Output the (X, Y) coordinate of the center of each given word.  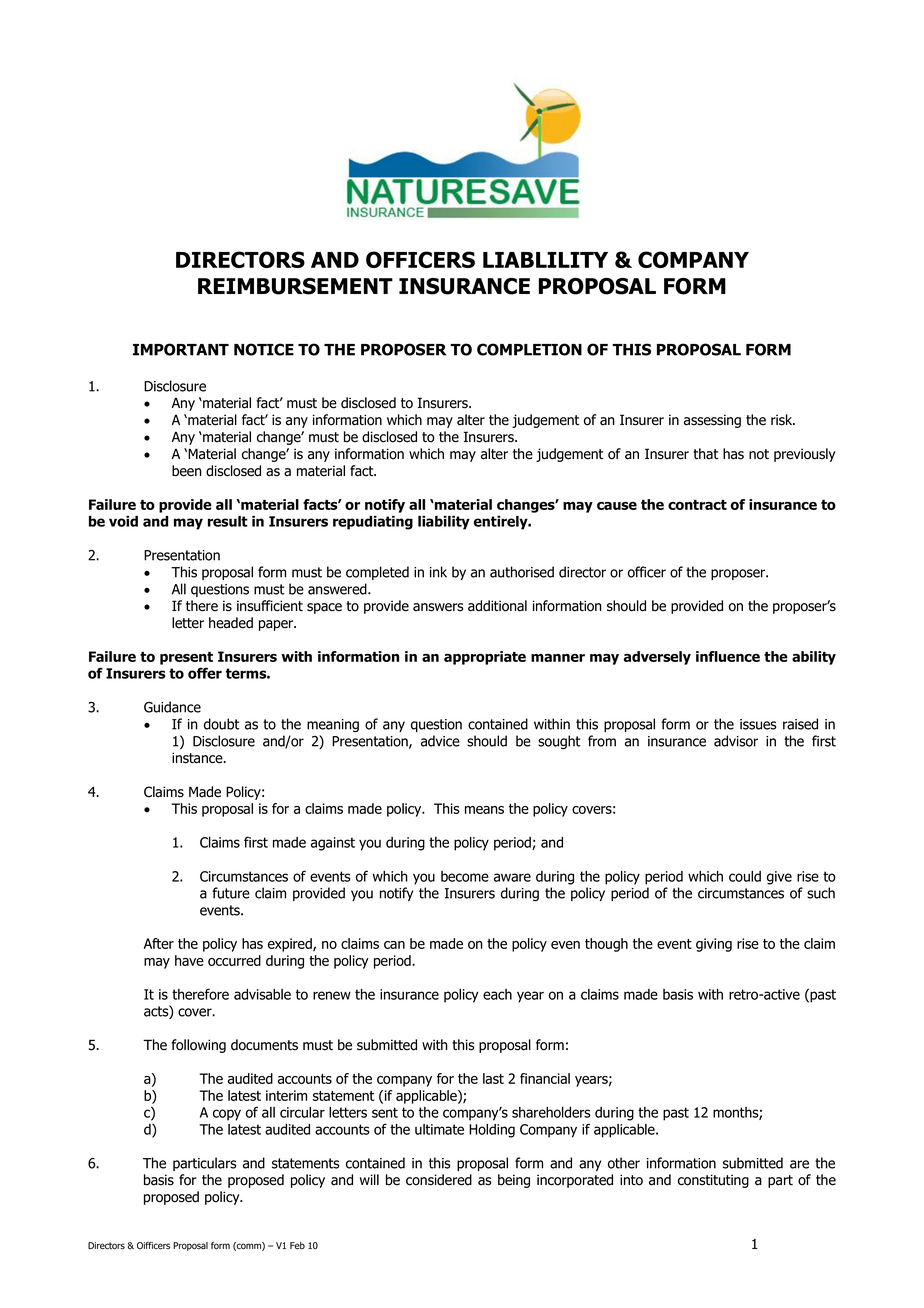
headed (231, 623)
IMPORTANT (181, 349)
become (465, 876)
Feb (297, 1246)
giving (714, 945)
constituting (713, 1181)
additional (497, 606)
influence (728, 656)
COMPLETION (529, 349)
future (231, 893)
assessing (712, 421)
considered (439, 1180)
